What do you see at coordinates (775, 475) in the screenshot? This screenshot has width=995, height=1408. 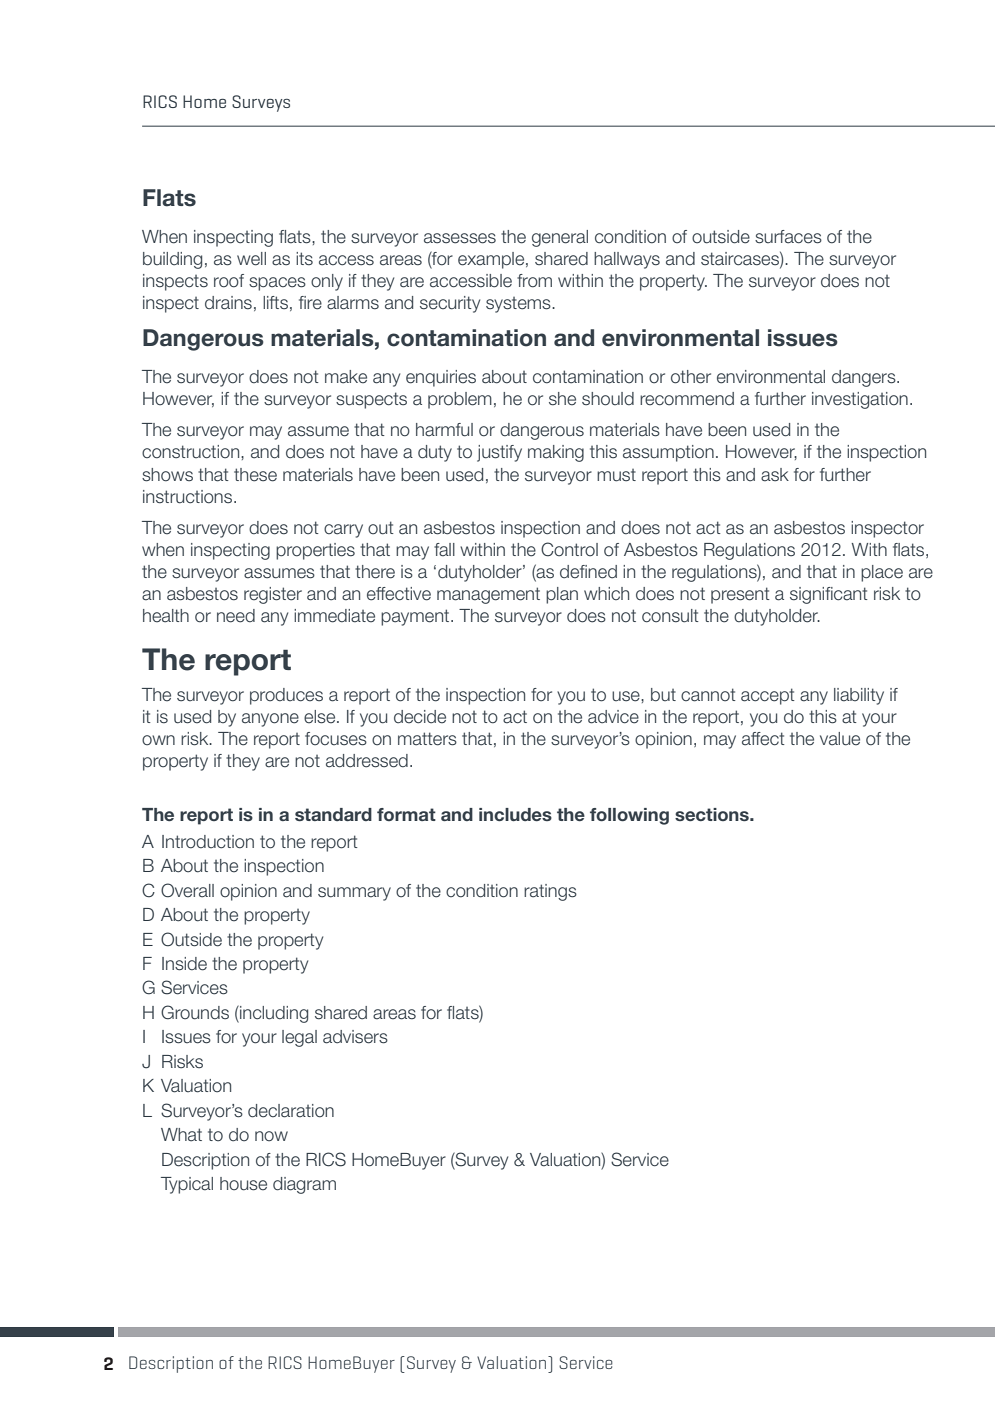 I see `ask` at bounding box center [775, 475].
